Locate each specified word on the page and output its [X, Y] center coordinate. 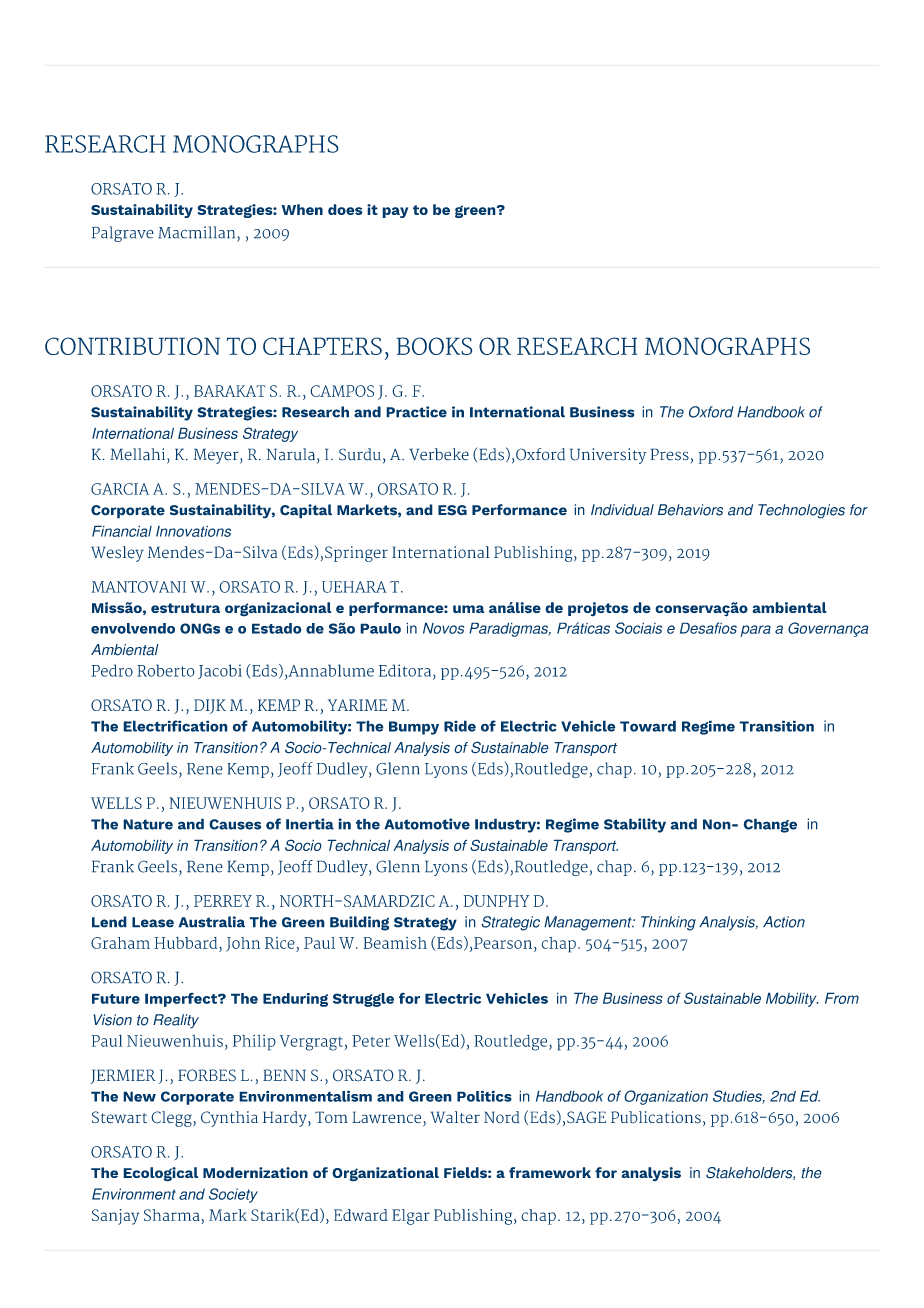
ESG [452, 510]
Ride [460, 726]
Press [669, 454]
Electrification [175, 726]
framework [550, 1172]
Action [784, 922]
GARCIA [120, 489]
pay [395, 212]
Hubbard [187, 943]
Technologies [801, 511]
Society [233, 1195]
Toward [648, 726]
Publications [656, 1117]
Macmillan [196, 232]
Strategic [510, 923]
